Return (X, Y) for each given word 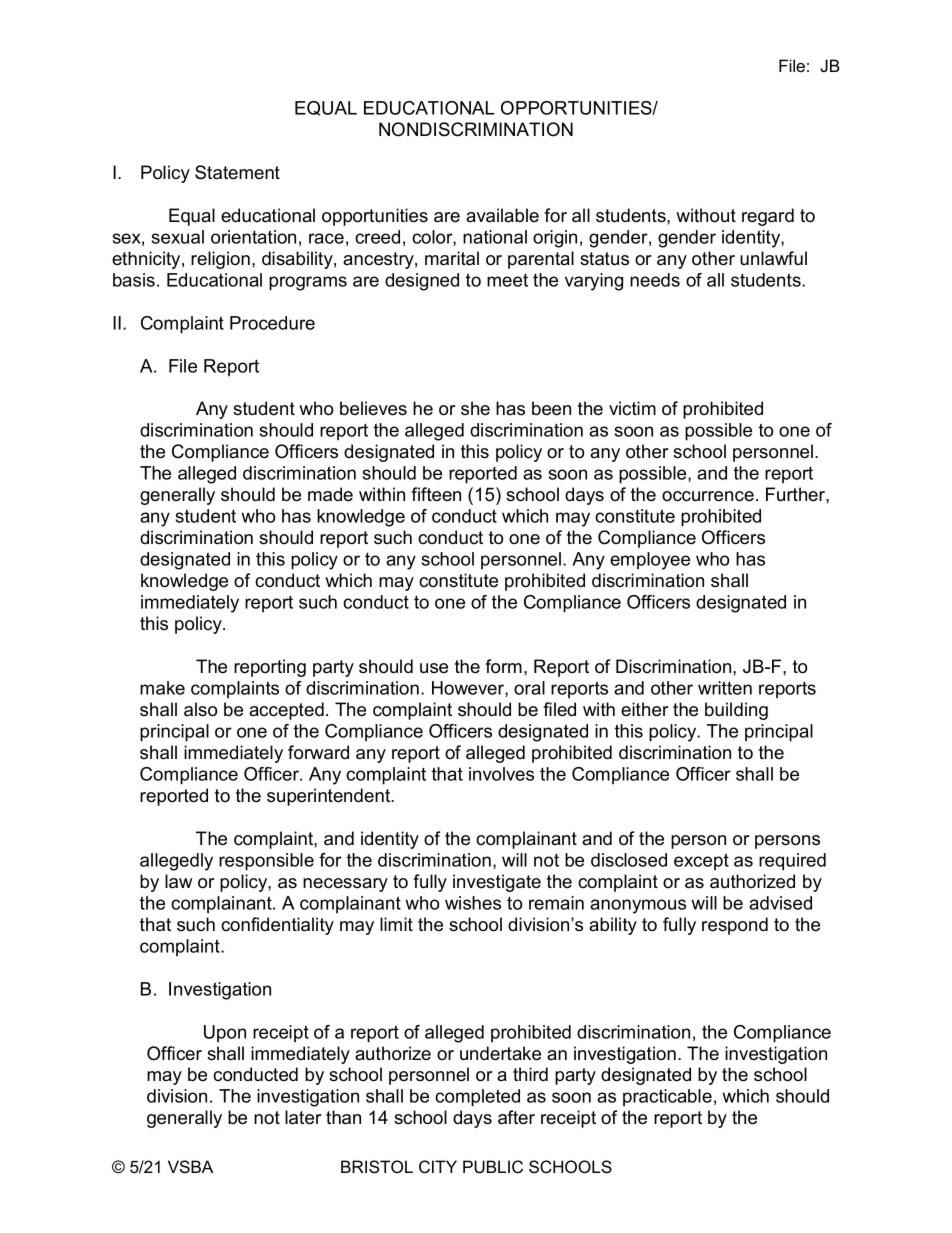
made (330, 494)
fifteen (436, 494)
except (701, 861)
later (303, 1117)
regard (768, 217)
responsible (266, 862)
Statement (237, 172)
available (502, 215)
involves (501, 774)
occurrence (708, 496)
